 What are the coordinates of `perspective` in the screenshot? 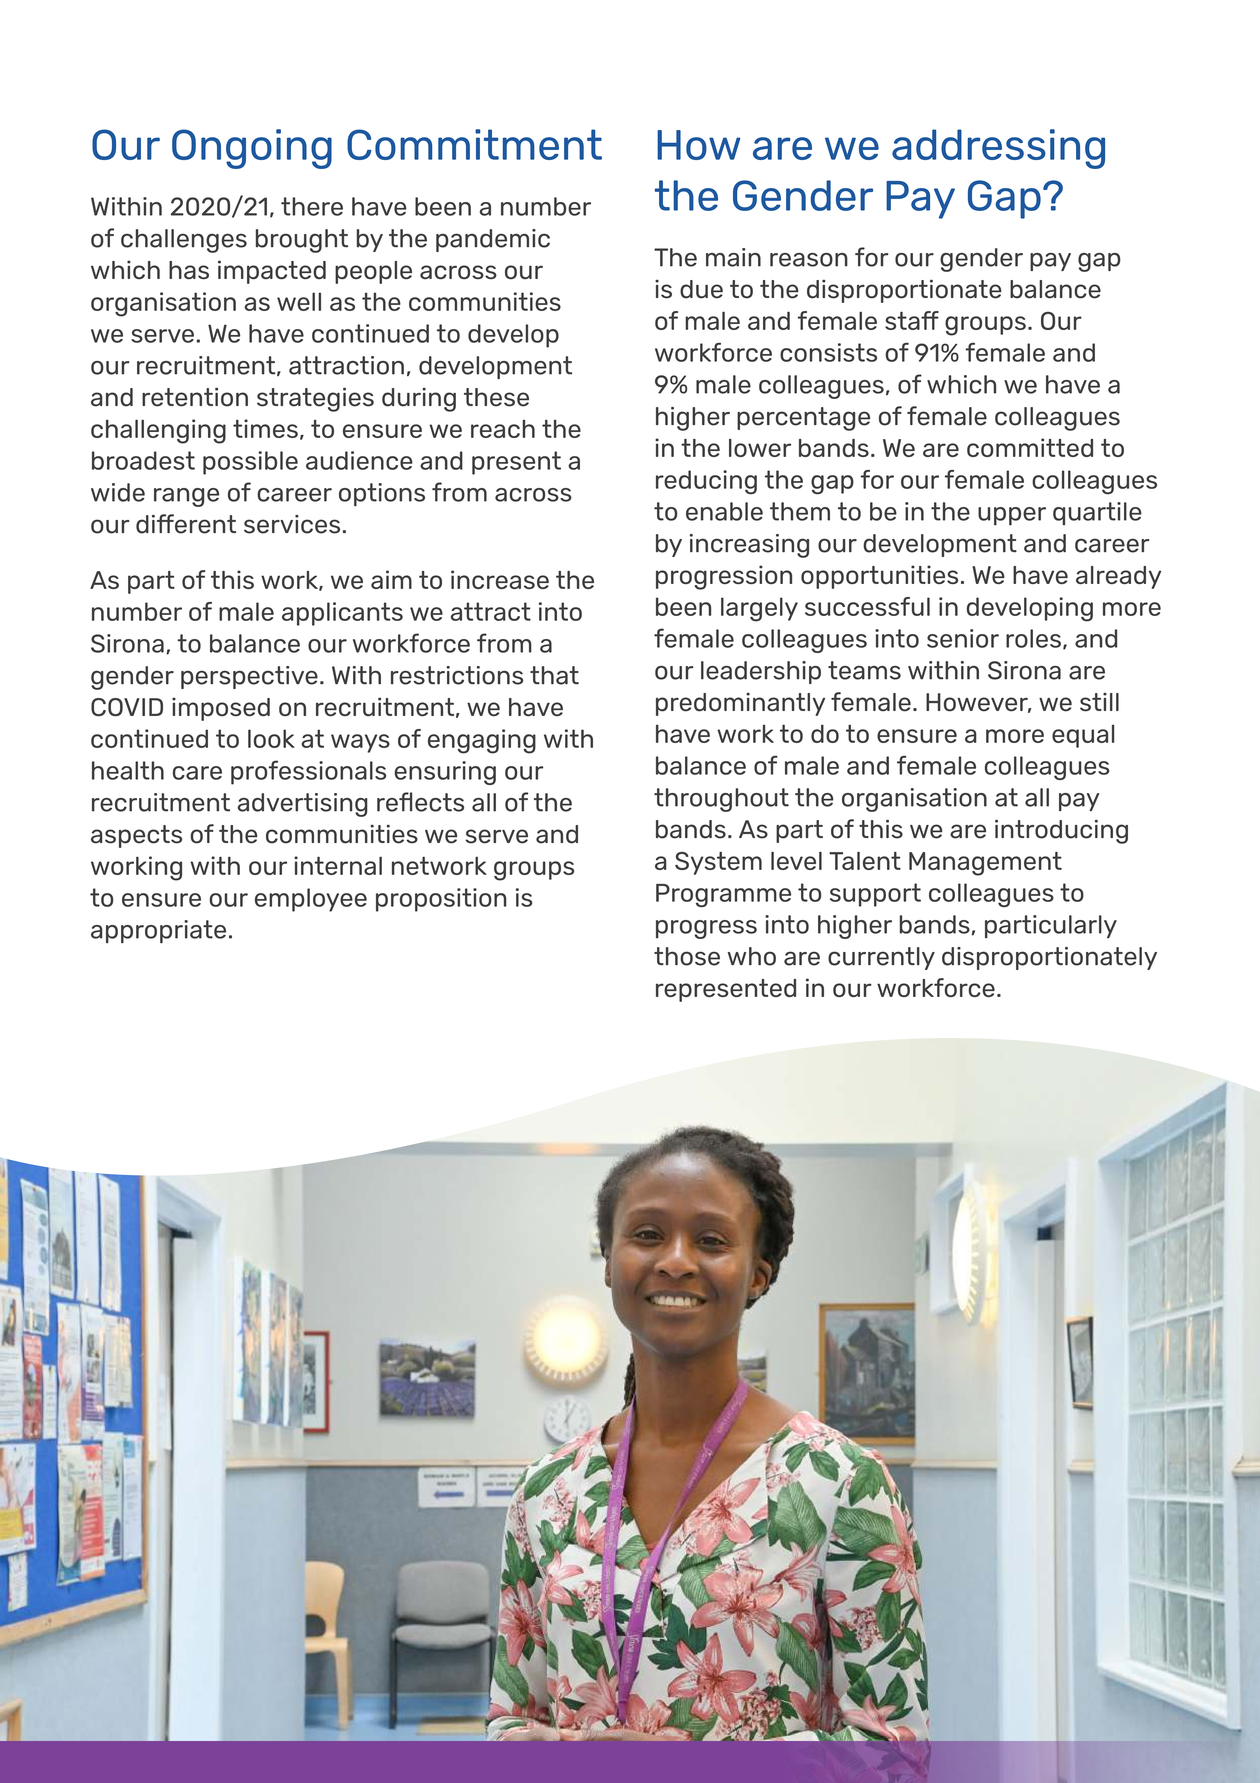 It's located at (249, 677).
